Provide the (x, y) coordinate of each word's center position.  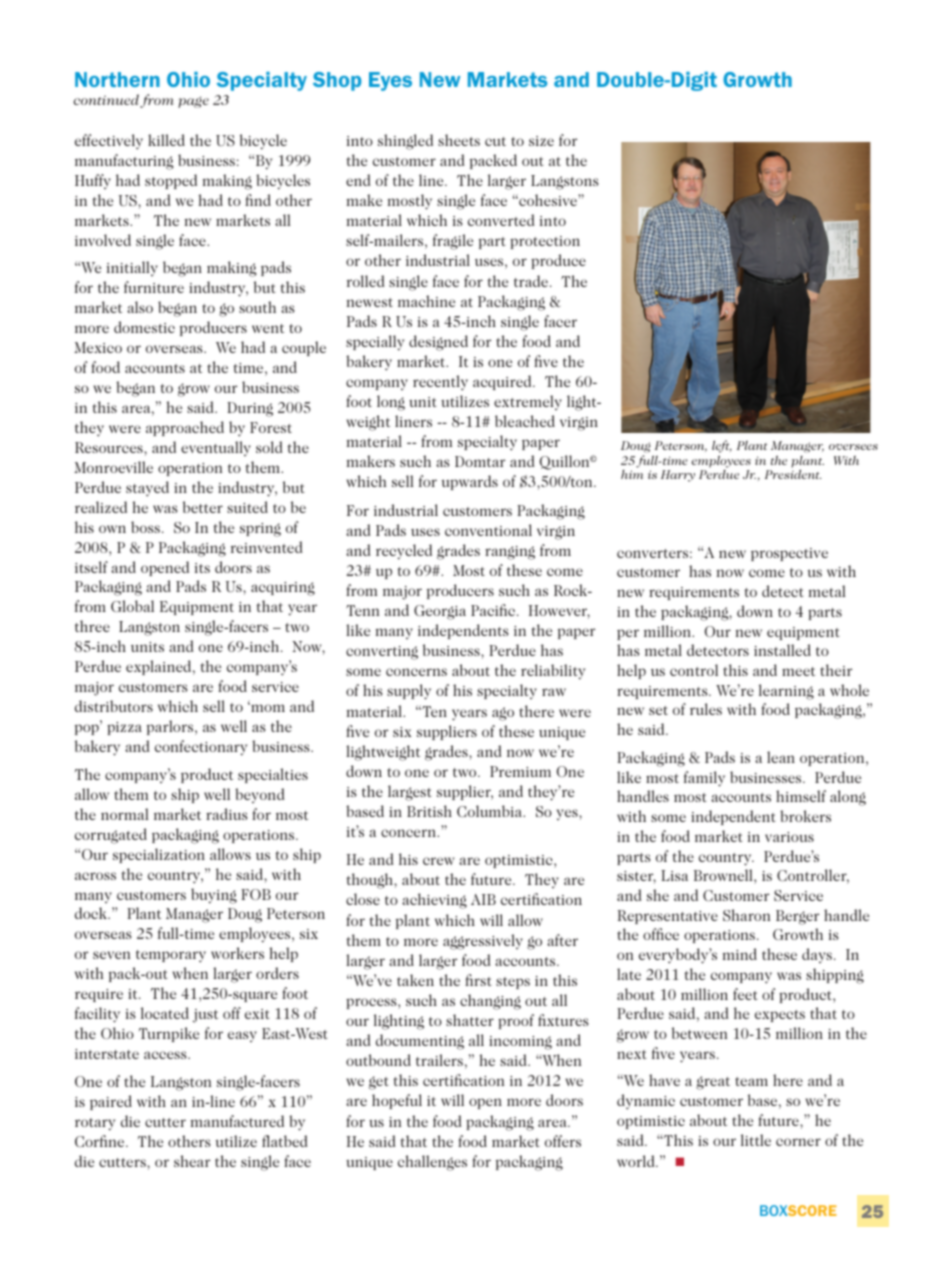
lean (781, 757)
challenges (432, 1163)
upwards (470, 482)
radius (227, 814)
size (541, 141)
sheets (459, 140)
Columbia (491, 811)
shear (192, 1161)
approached (185, 428)
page (193, 102)
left (722, 448)
